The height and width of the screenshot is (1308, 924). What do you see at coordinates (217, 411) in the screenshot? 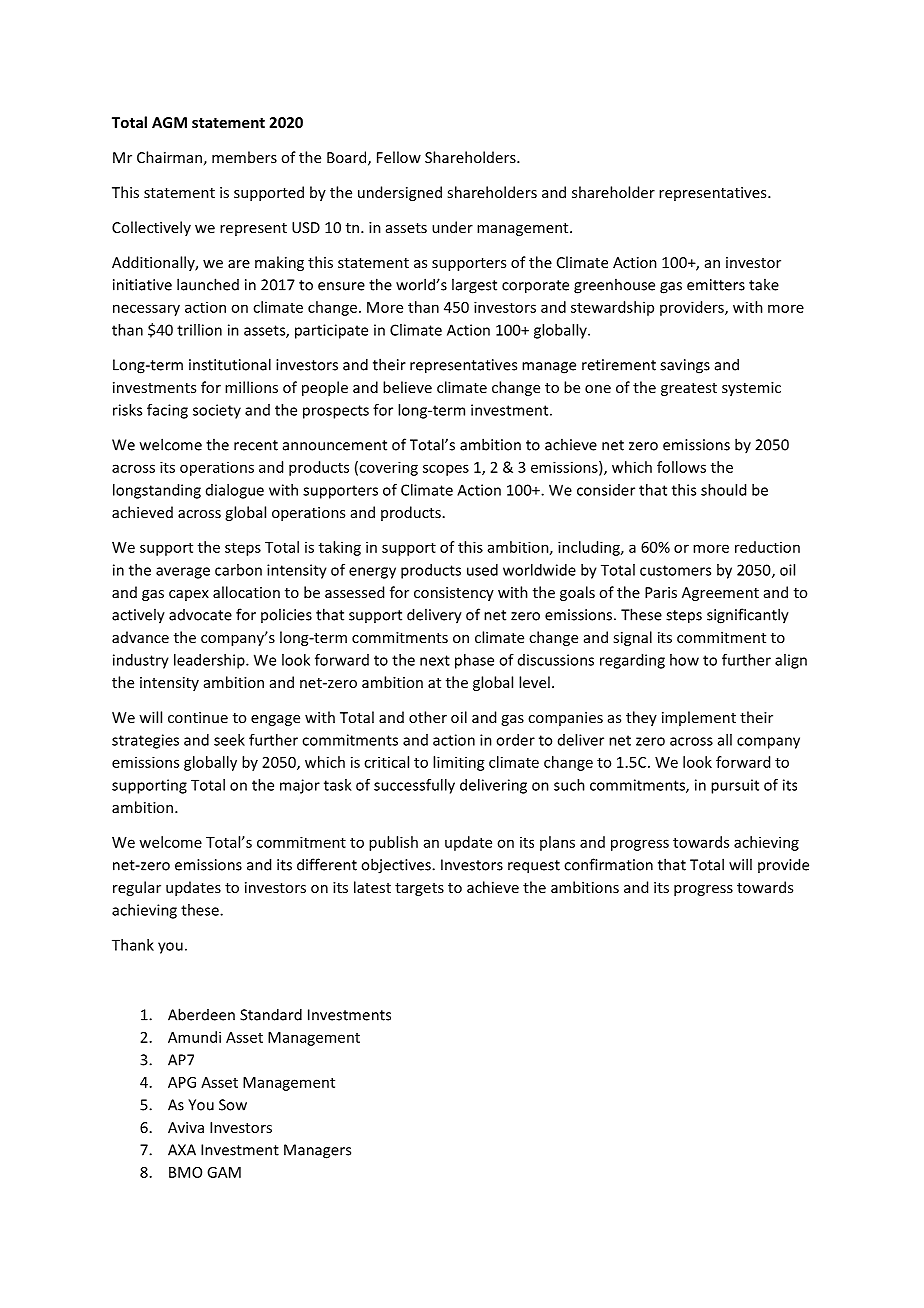
I see `society` at bounding box center [217, 411].
